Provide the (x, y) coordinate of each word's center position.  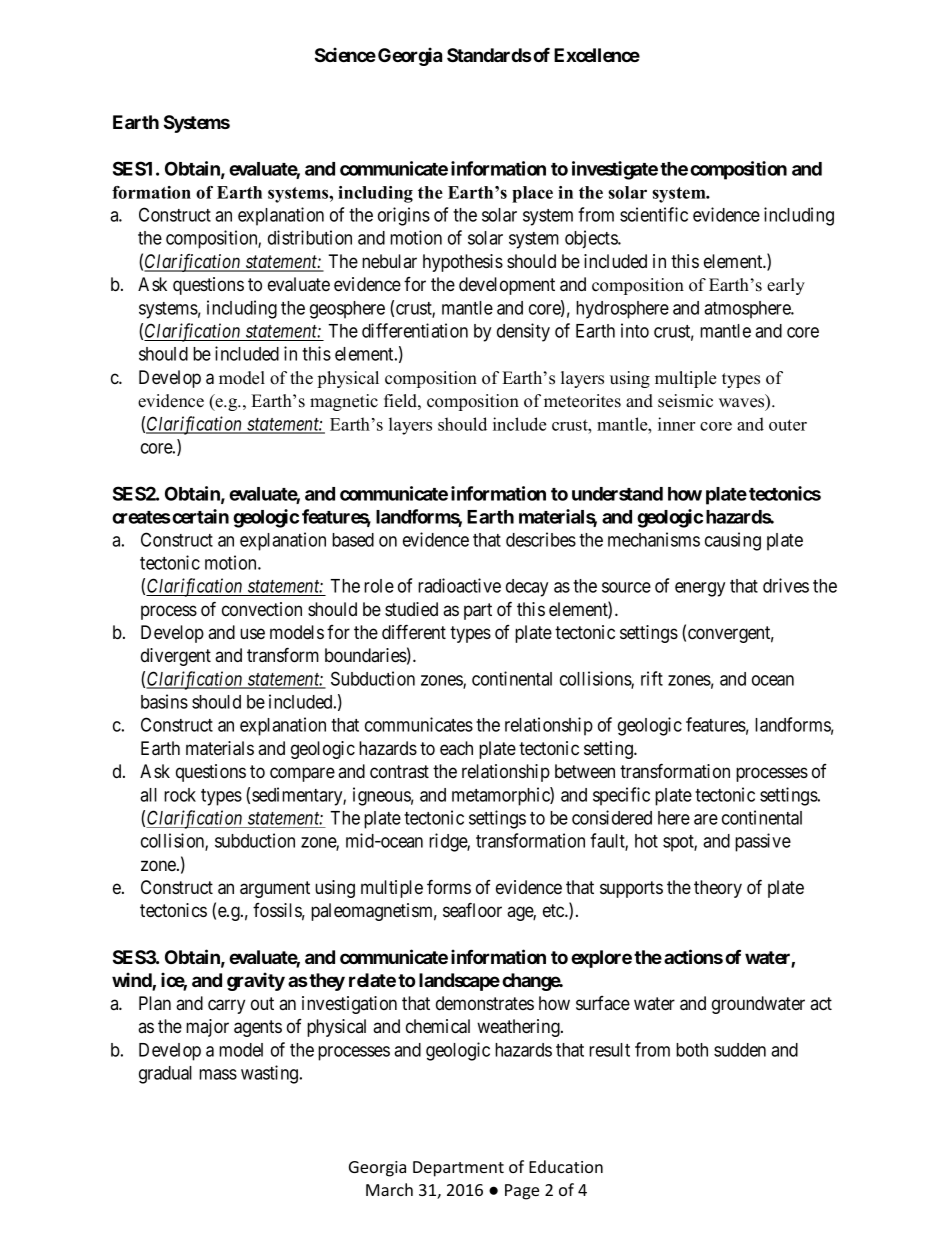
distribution (310, 237)
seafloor (472, 910)
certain (199, 516)
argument (275, 889)
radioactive (459, 585)
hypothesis (463, 263)
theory (718, 889)
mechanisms (654, 539)
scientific (654, 214)
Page (522, 1192)
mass (218, 1074)
